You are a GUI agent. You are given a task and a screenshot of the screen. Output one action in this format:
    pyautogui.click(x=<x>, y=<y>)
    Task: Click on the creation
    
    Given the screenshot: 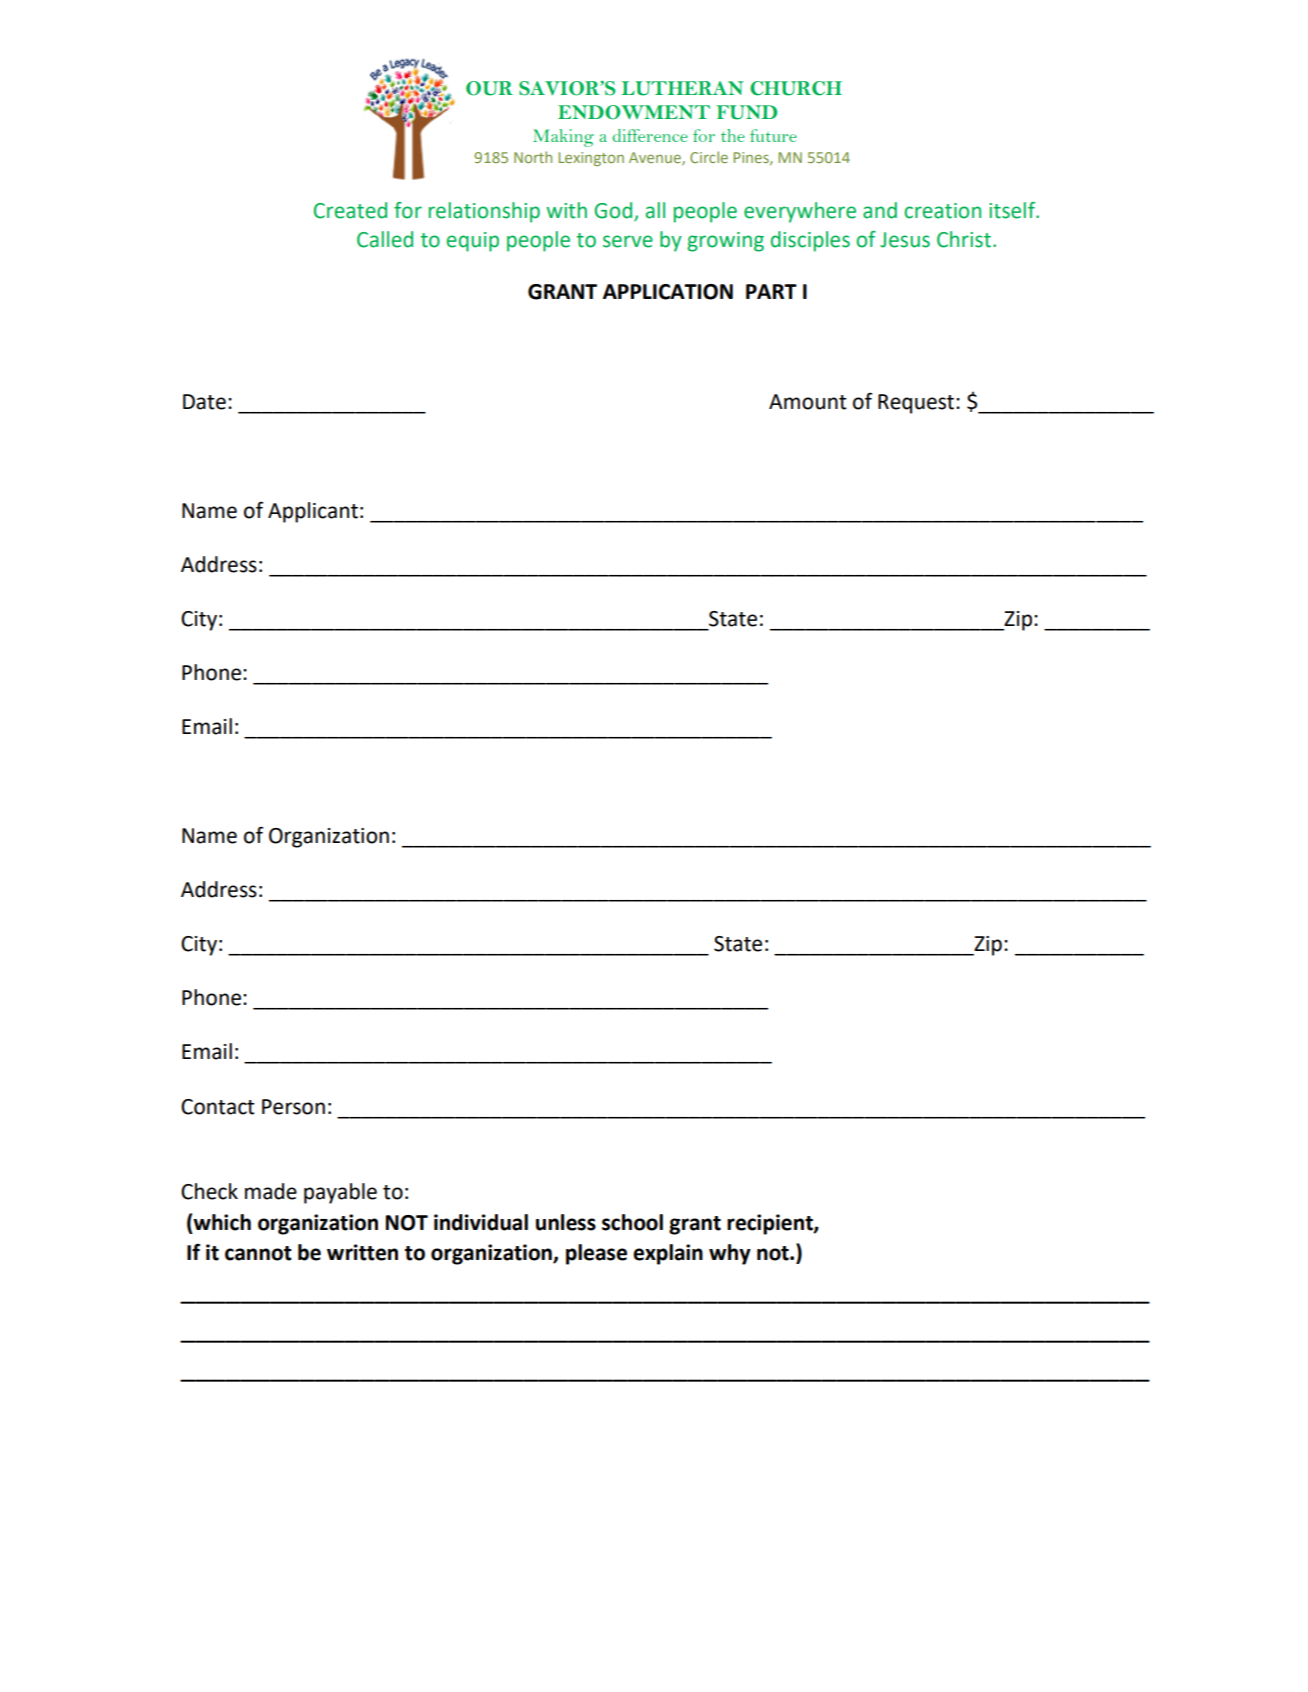 What is the action you would take?
    pyautogui.click(x=942, y=211)
